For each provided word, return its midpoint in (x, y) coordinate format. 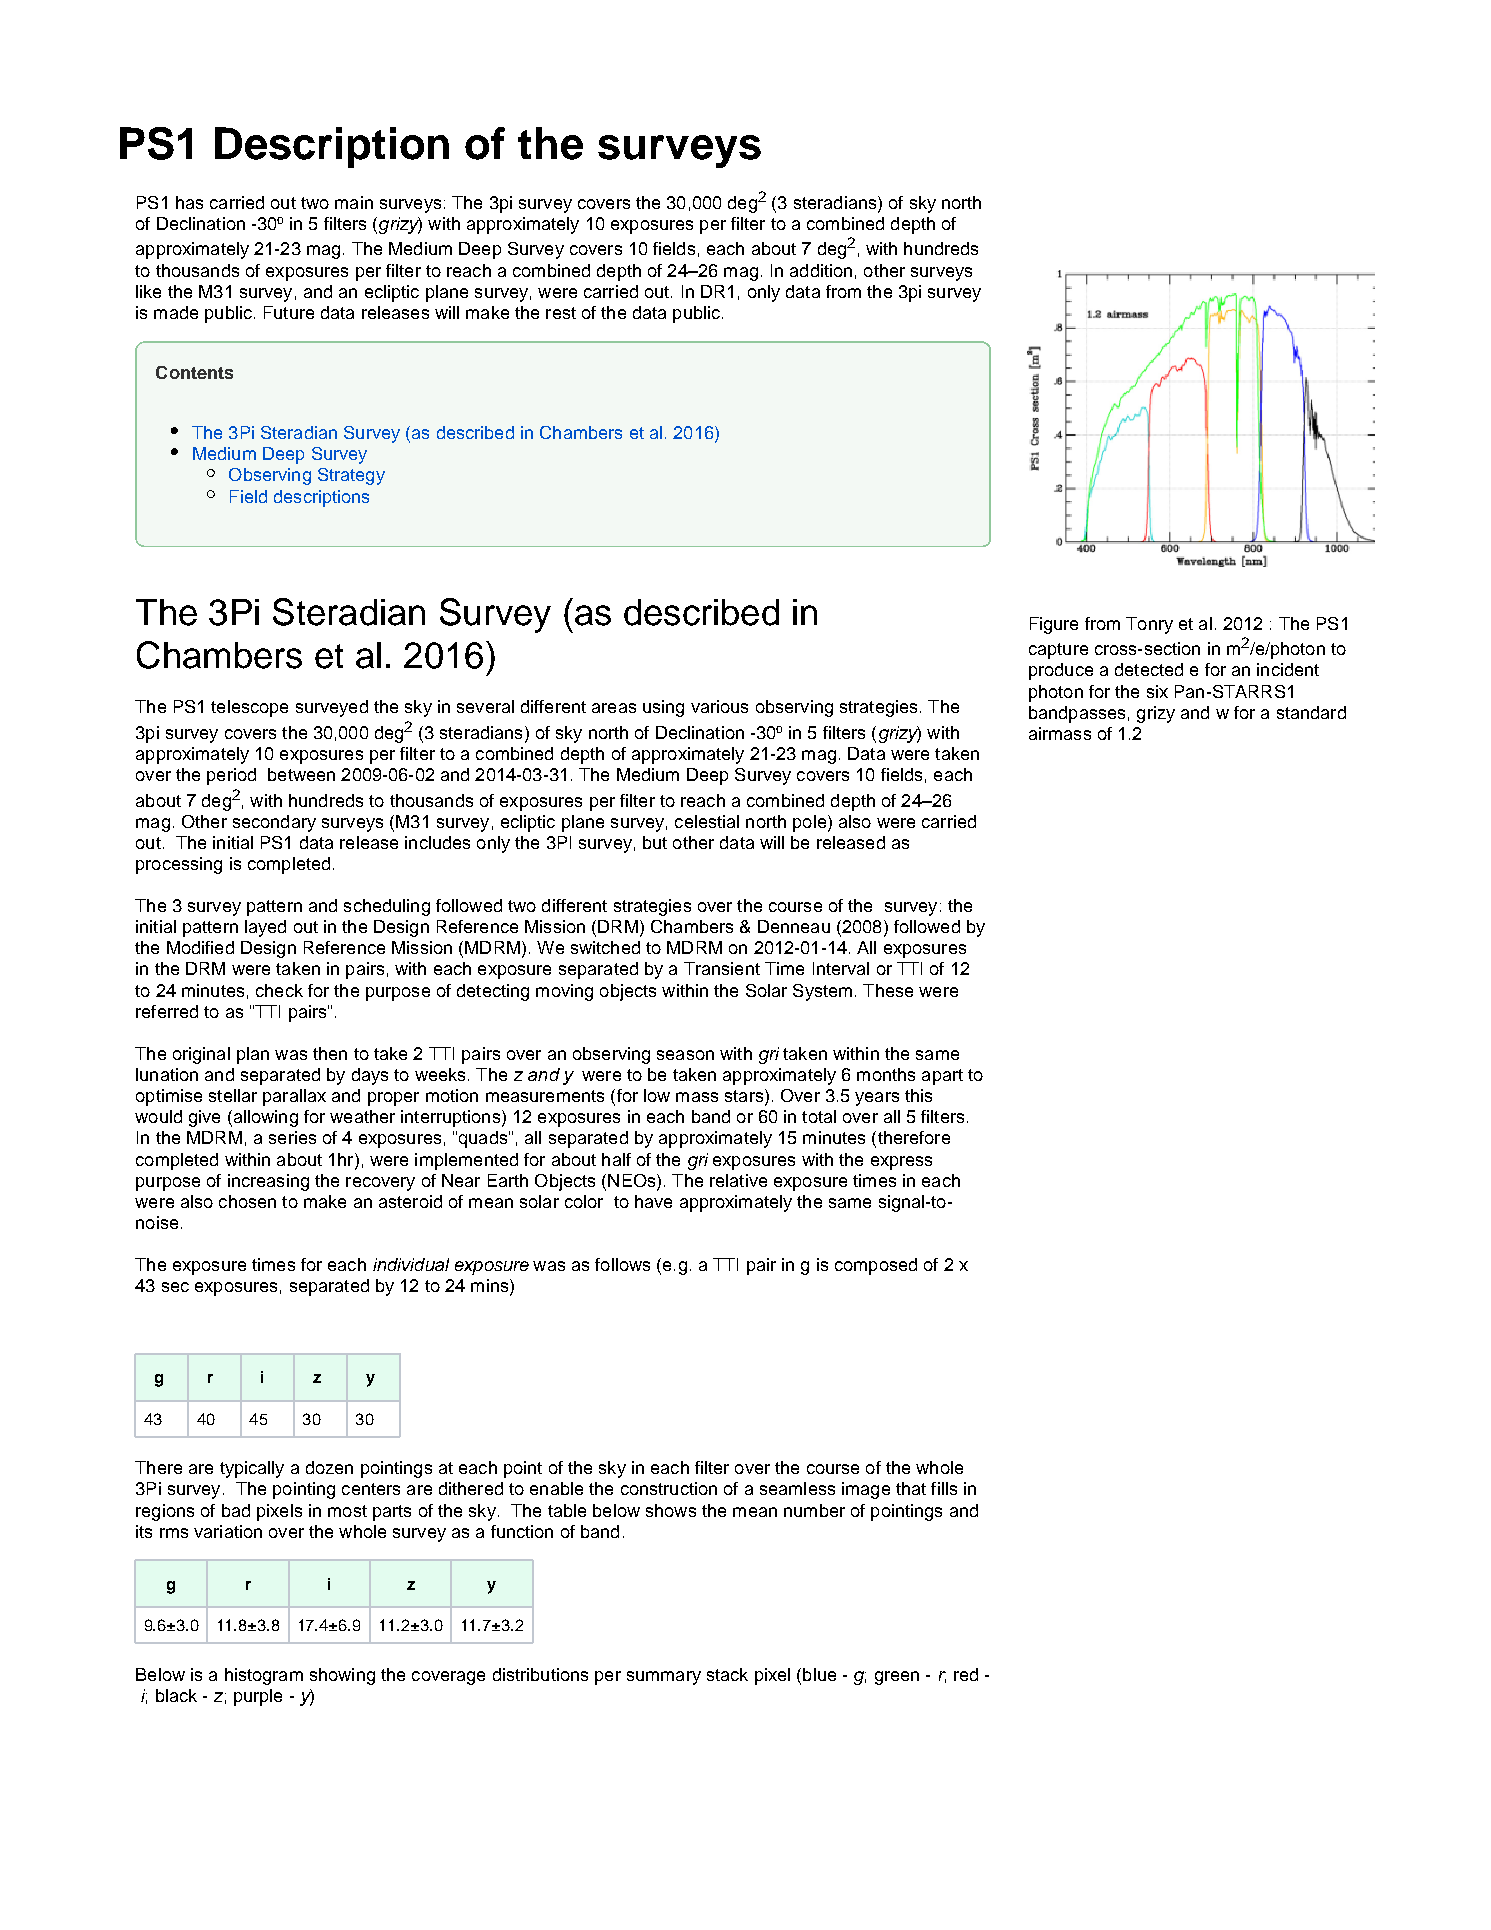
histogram (264, 1676)
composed (876, 1266)
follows (622, 1264)
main (354, 202)
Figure (1054, 625)
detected (1149, 669)
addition (821, 270)
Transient (722, 968)
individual (411, 1264)
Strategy (351, 476)
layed (265, 928)
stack (727, 1674)
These (888, 990)
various (719, 706)
